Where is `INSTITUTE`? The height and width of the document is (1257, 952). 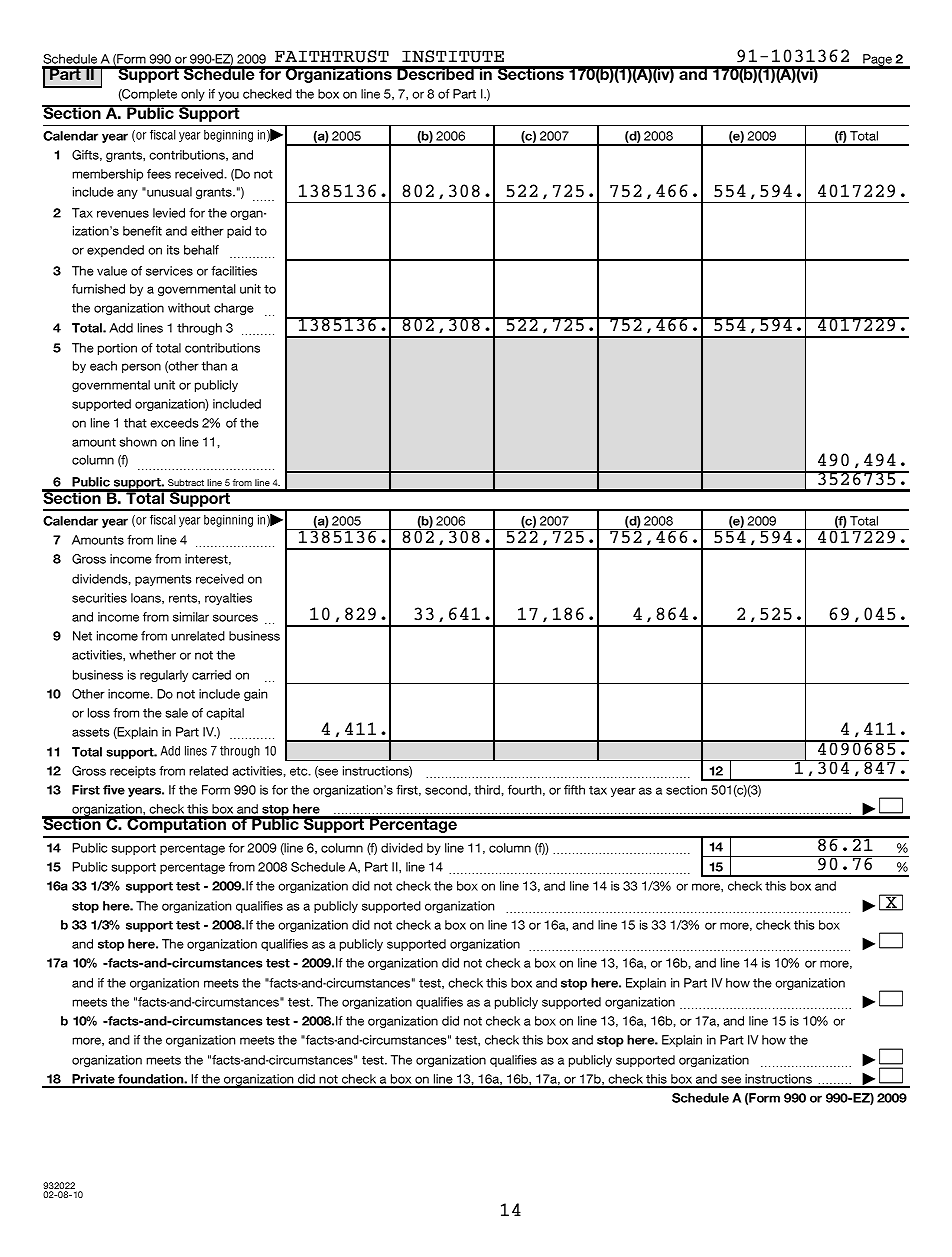 INSTITUTE is located at coordinates (453, 56).
